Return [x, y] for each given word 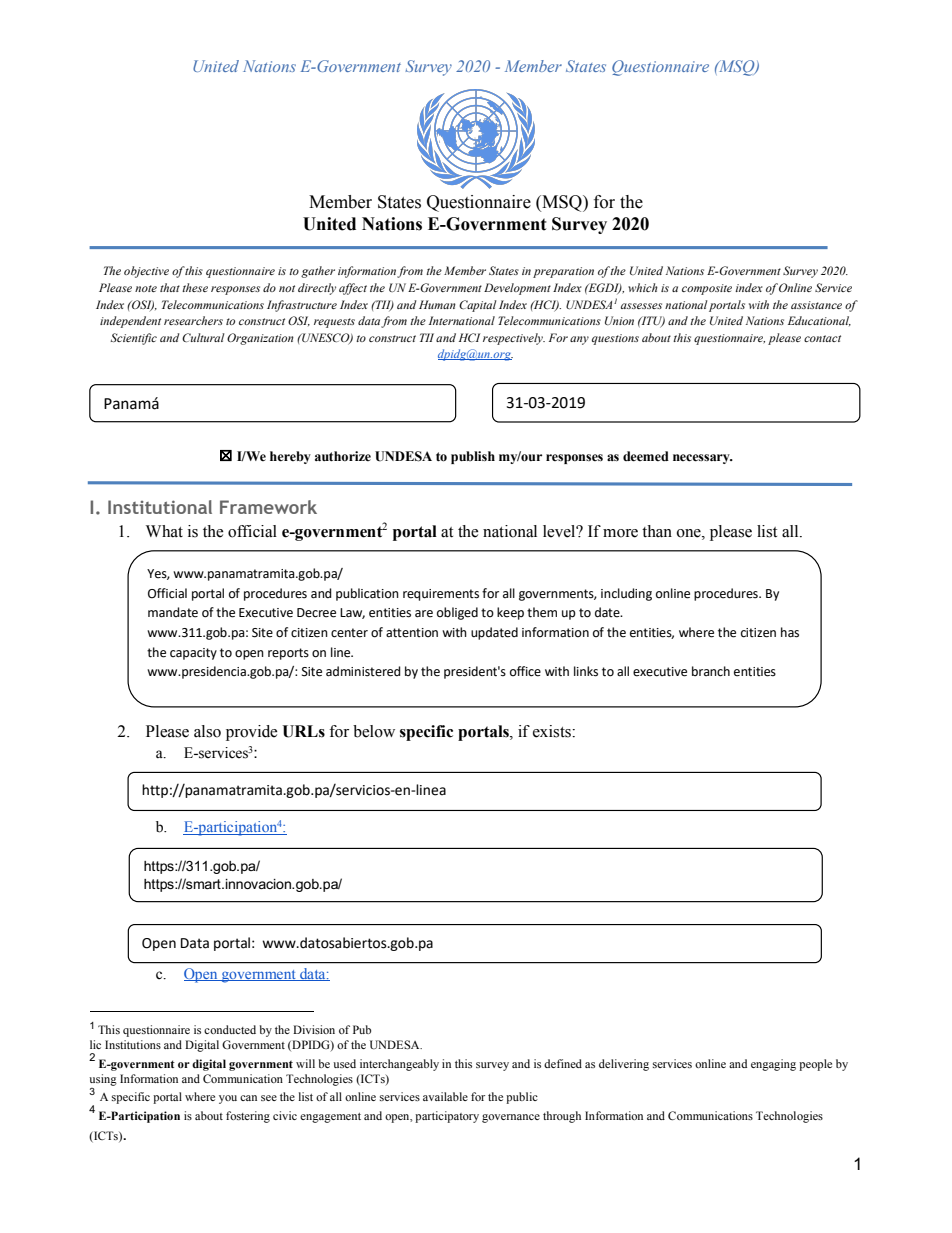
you [228, 1099]
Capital [477, 306]
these [195, 287]
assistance [816, 305]
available [445, 1096]
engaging [773, 1065]
